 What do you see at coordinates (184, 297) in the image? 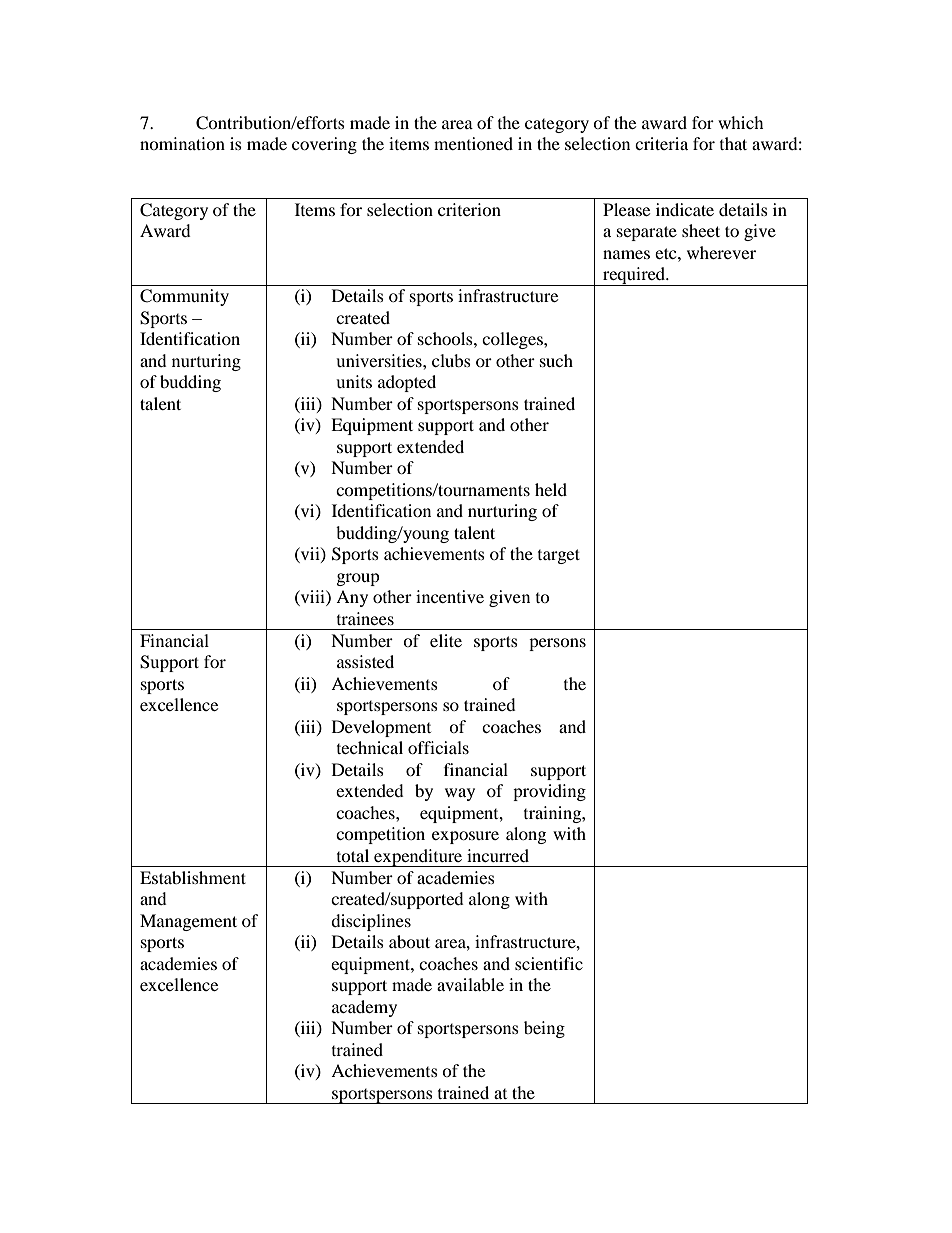
I see `Community` at bounding box center [184, 297].
